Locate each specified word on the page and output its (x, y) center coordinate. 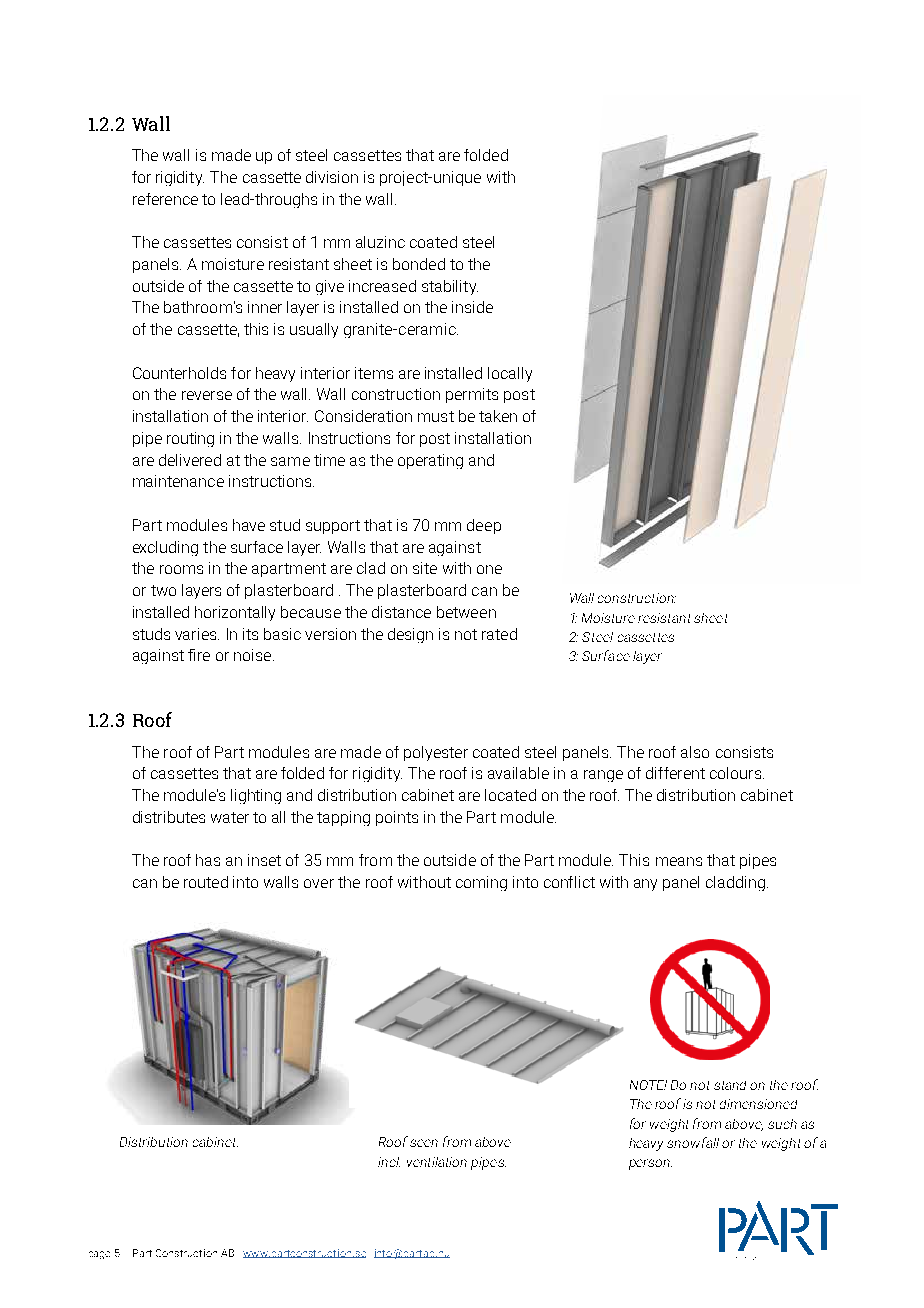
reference (165, 199)
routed (206, 882)
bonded (419, 264)
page (99, 1255)
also (695, 752)
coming (481, 883)
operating (430, 461)
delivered (190, 460)
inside (472, 307)
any (645, 885)
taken (498, 416)
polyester (436, 753)
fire (199, 655)
